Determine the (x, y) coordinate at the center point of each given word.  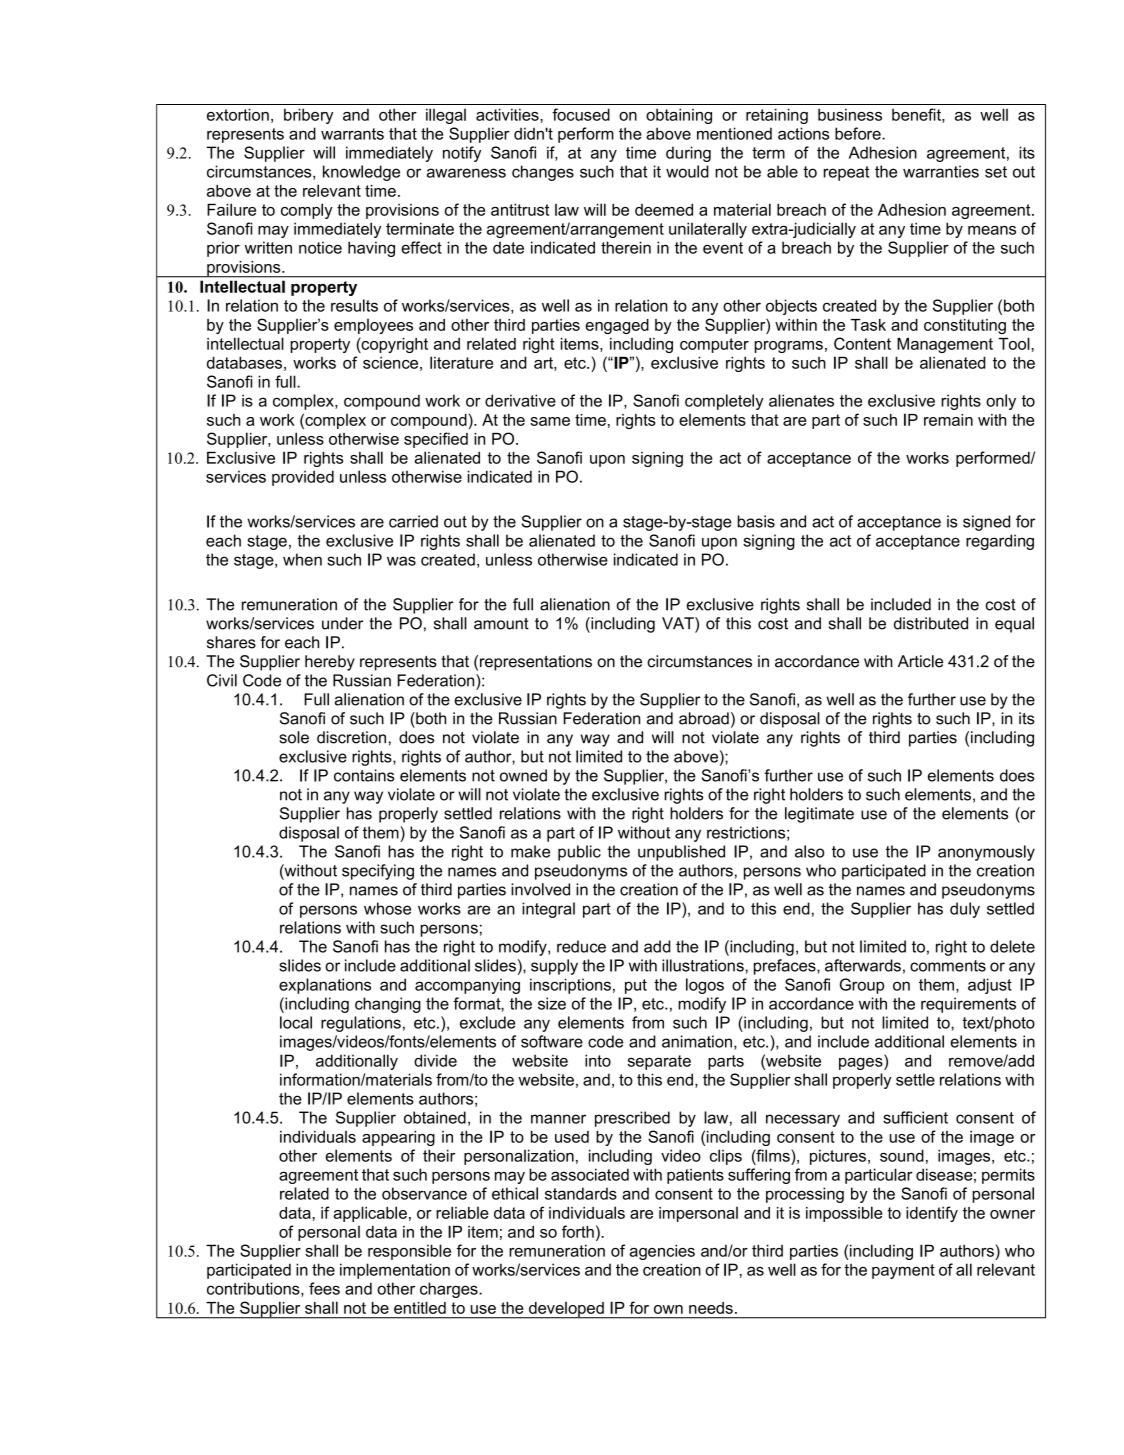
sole (294, 737)
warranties (941, 171)
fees (324, 1288)
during (688, 154)
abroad (704, 718)
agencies (662, 1252)
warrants (352, 134)
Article (920, 661)
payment (903, 1271)
